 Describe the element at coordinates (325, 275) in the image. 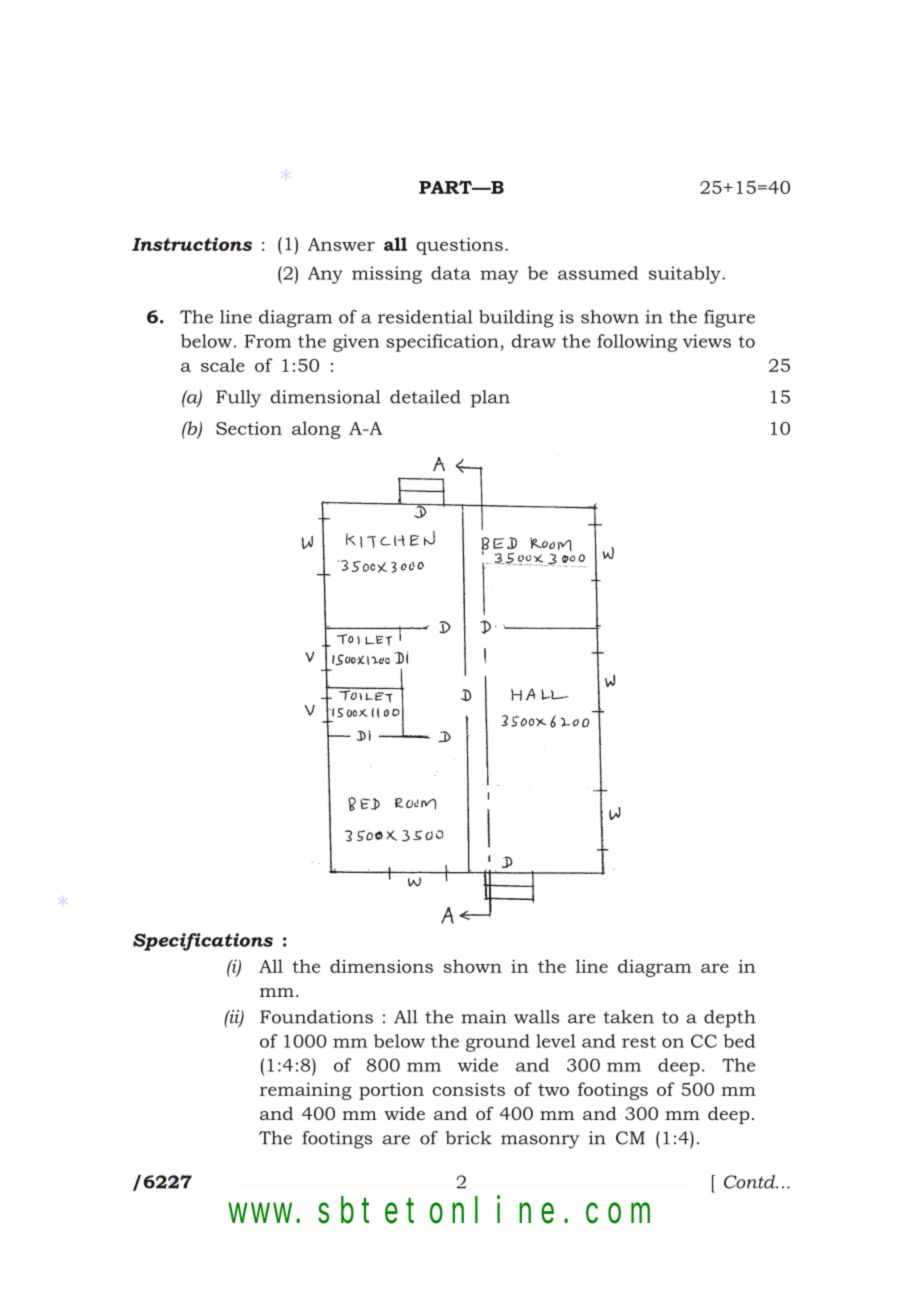

I see `Any` at that location.
